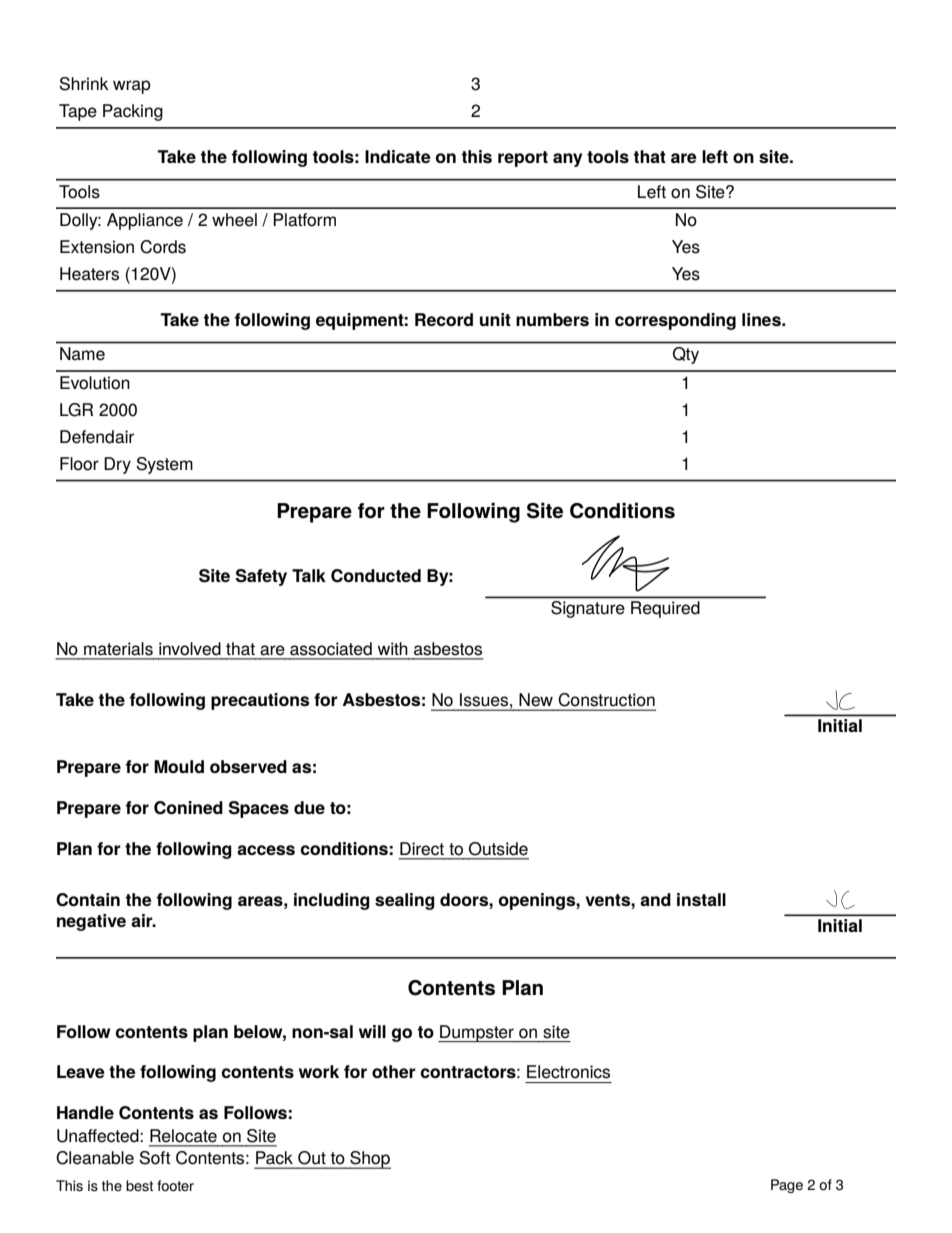 Image resolution: width=952 pixels, height=1233 pixels. I want to click on Contain, so click(88, 900).
